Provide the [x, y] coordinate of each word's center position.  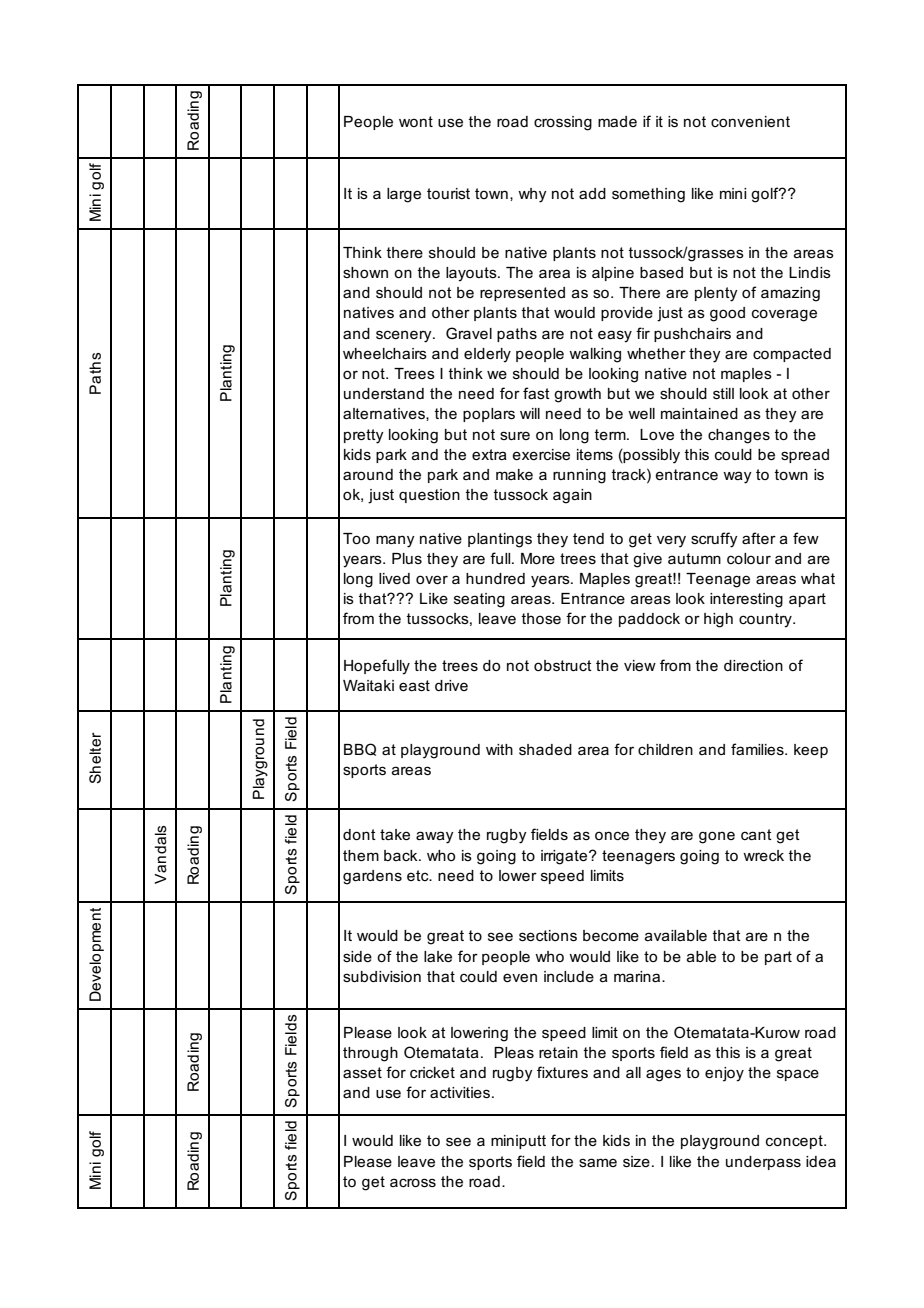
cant [756, 834]
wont [416, 121]
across [413, 1182]
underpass [763, 1163]
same [598, 1162]
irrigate [565, 857]
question [429, 496]
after [759, 538]
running [579, 476]
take [395, 834]
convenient [750, 121]
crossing [563, 123]
